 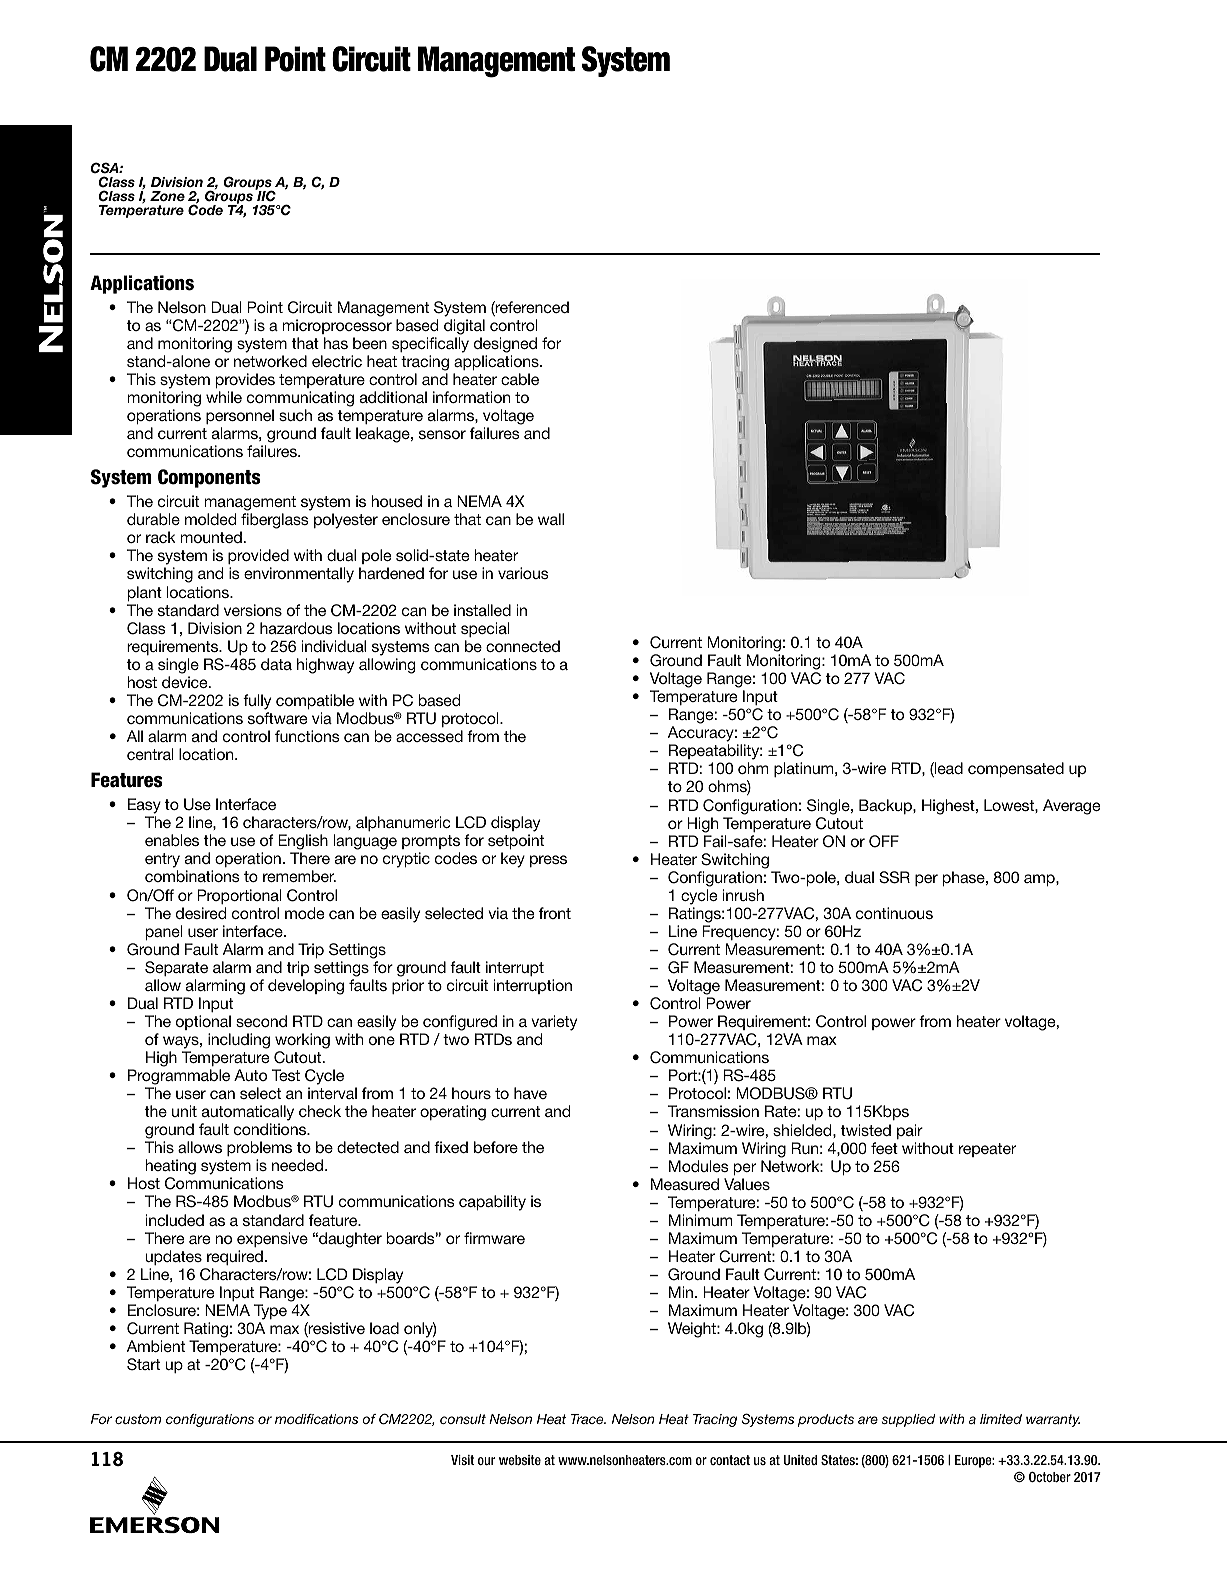 What do you see at coordinates (588, 1419) in the screenshot?
I see `Trace` at bounding box center [588, 1419].
